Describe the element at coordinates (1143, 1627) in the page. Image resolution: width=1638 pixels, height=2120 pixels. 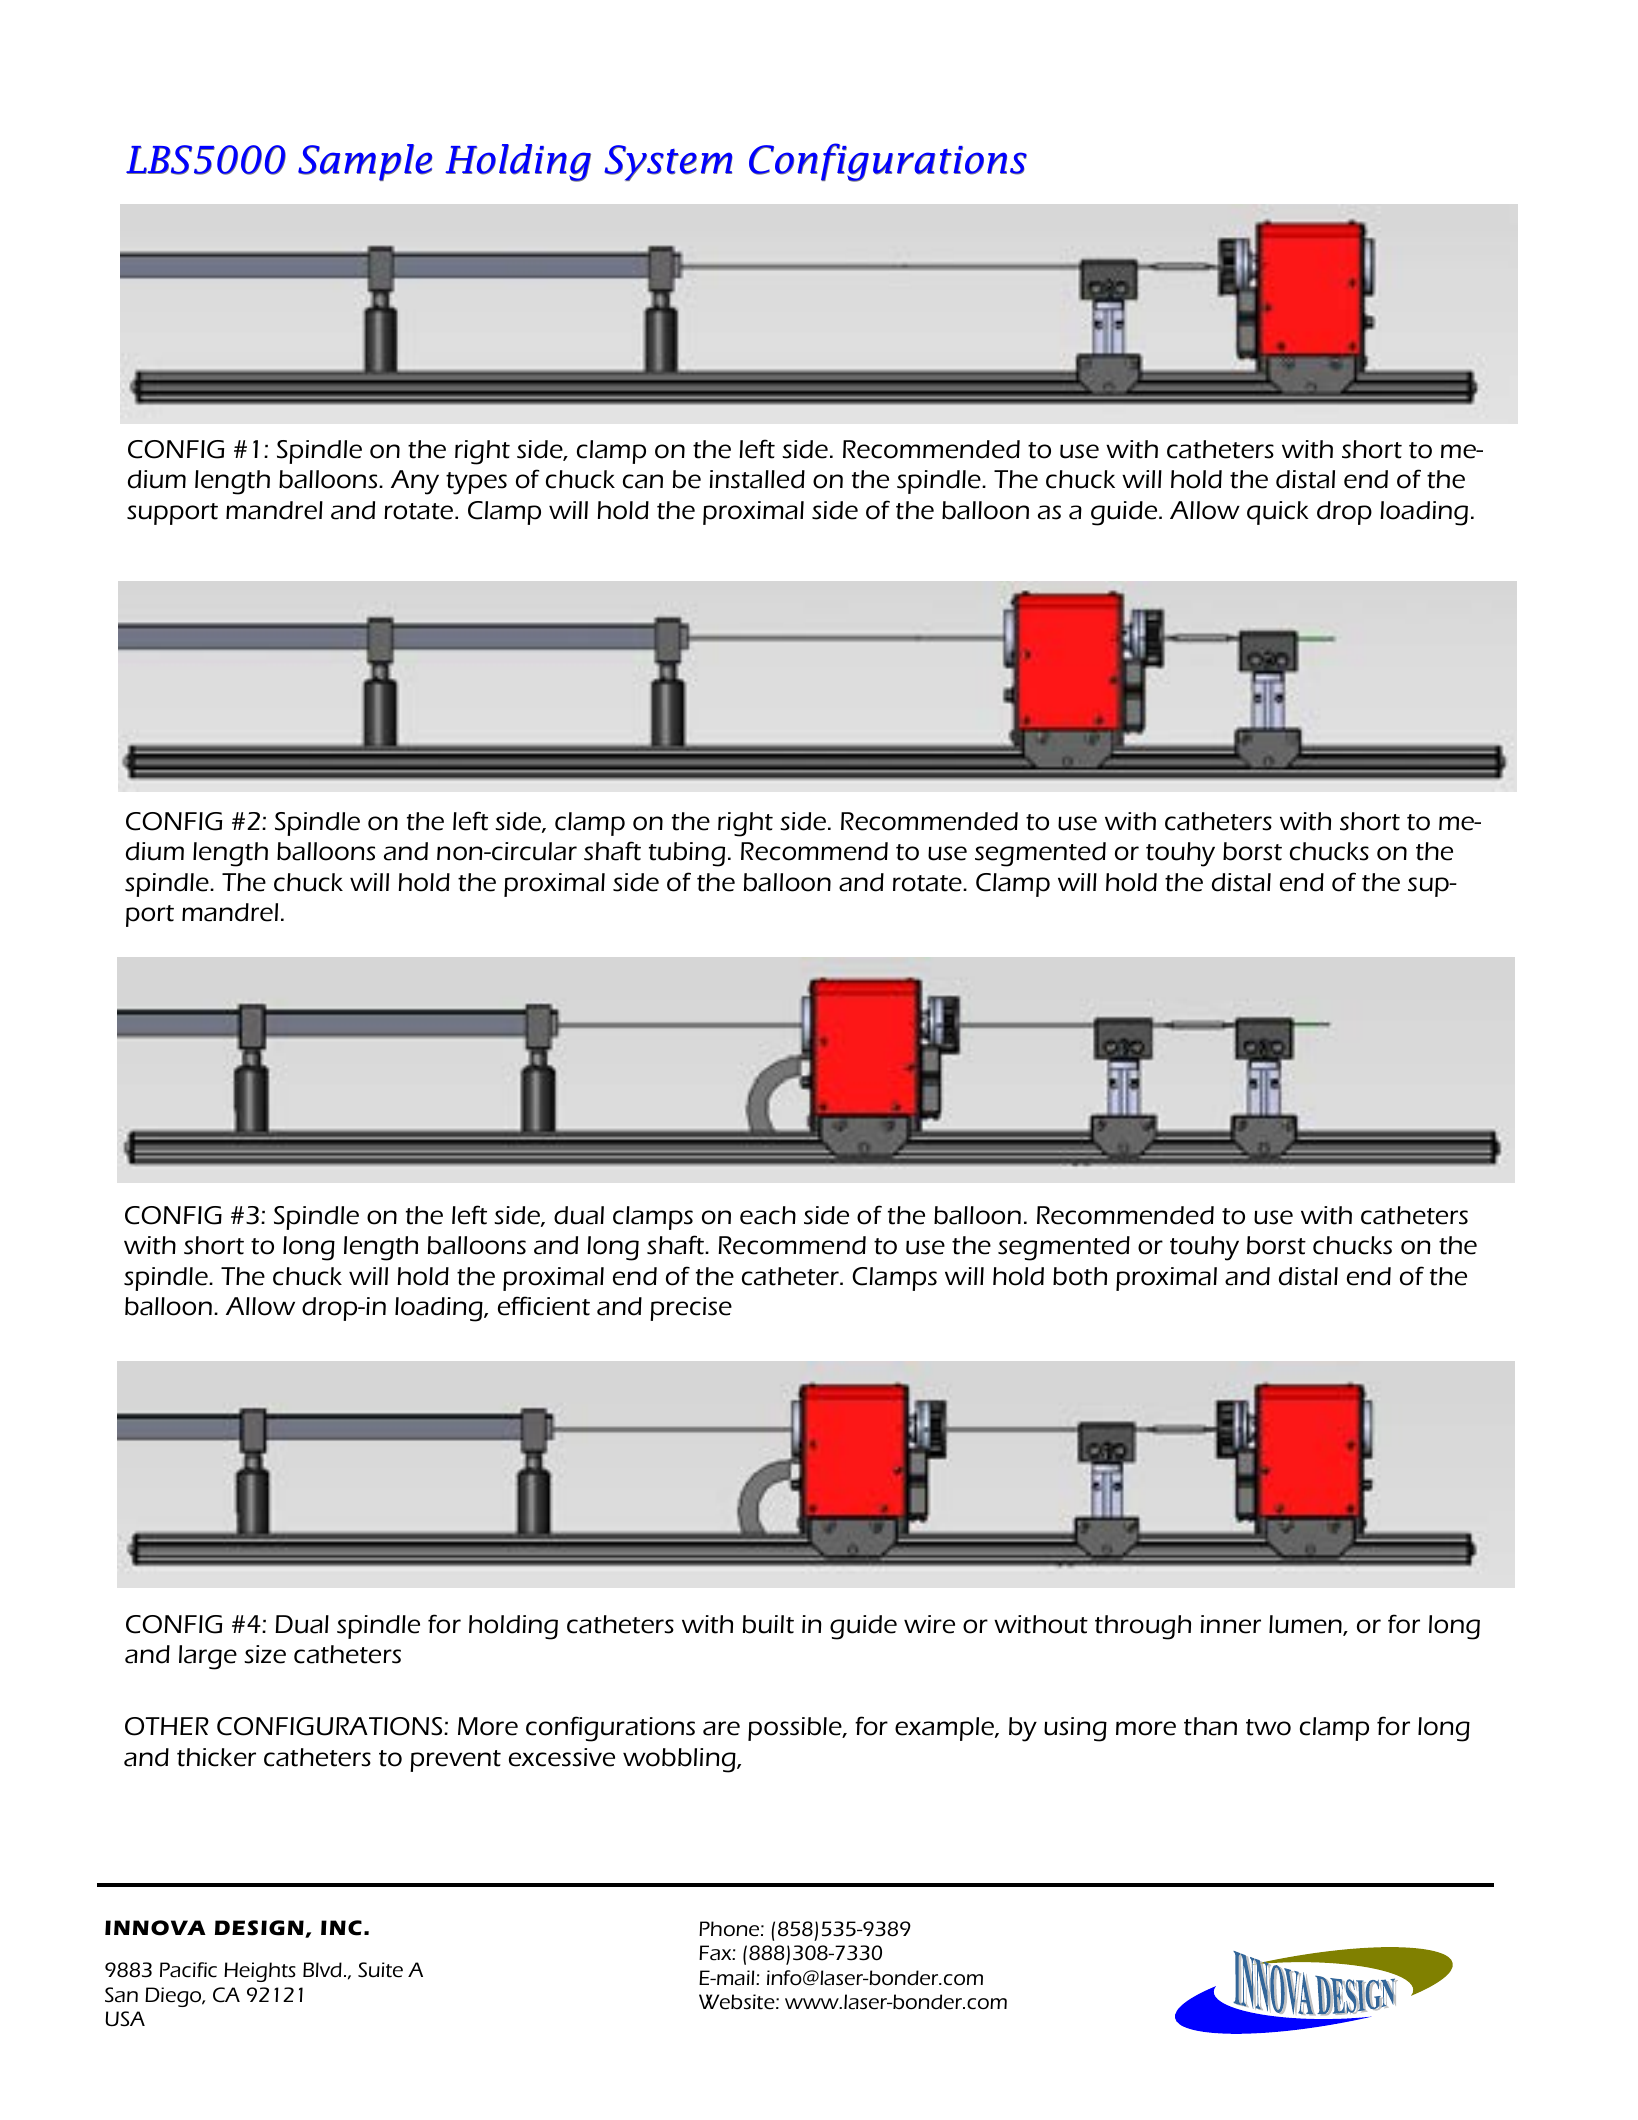
I see `through` at that location.
